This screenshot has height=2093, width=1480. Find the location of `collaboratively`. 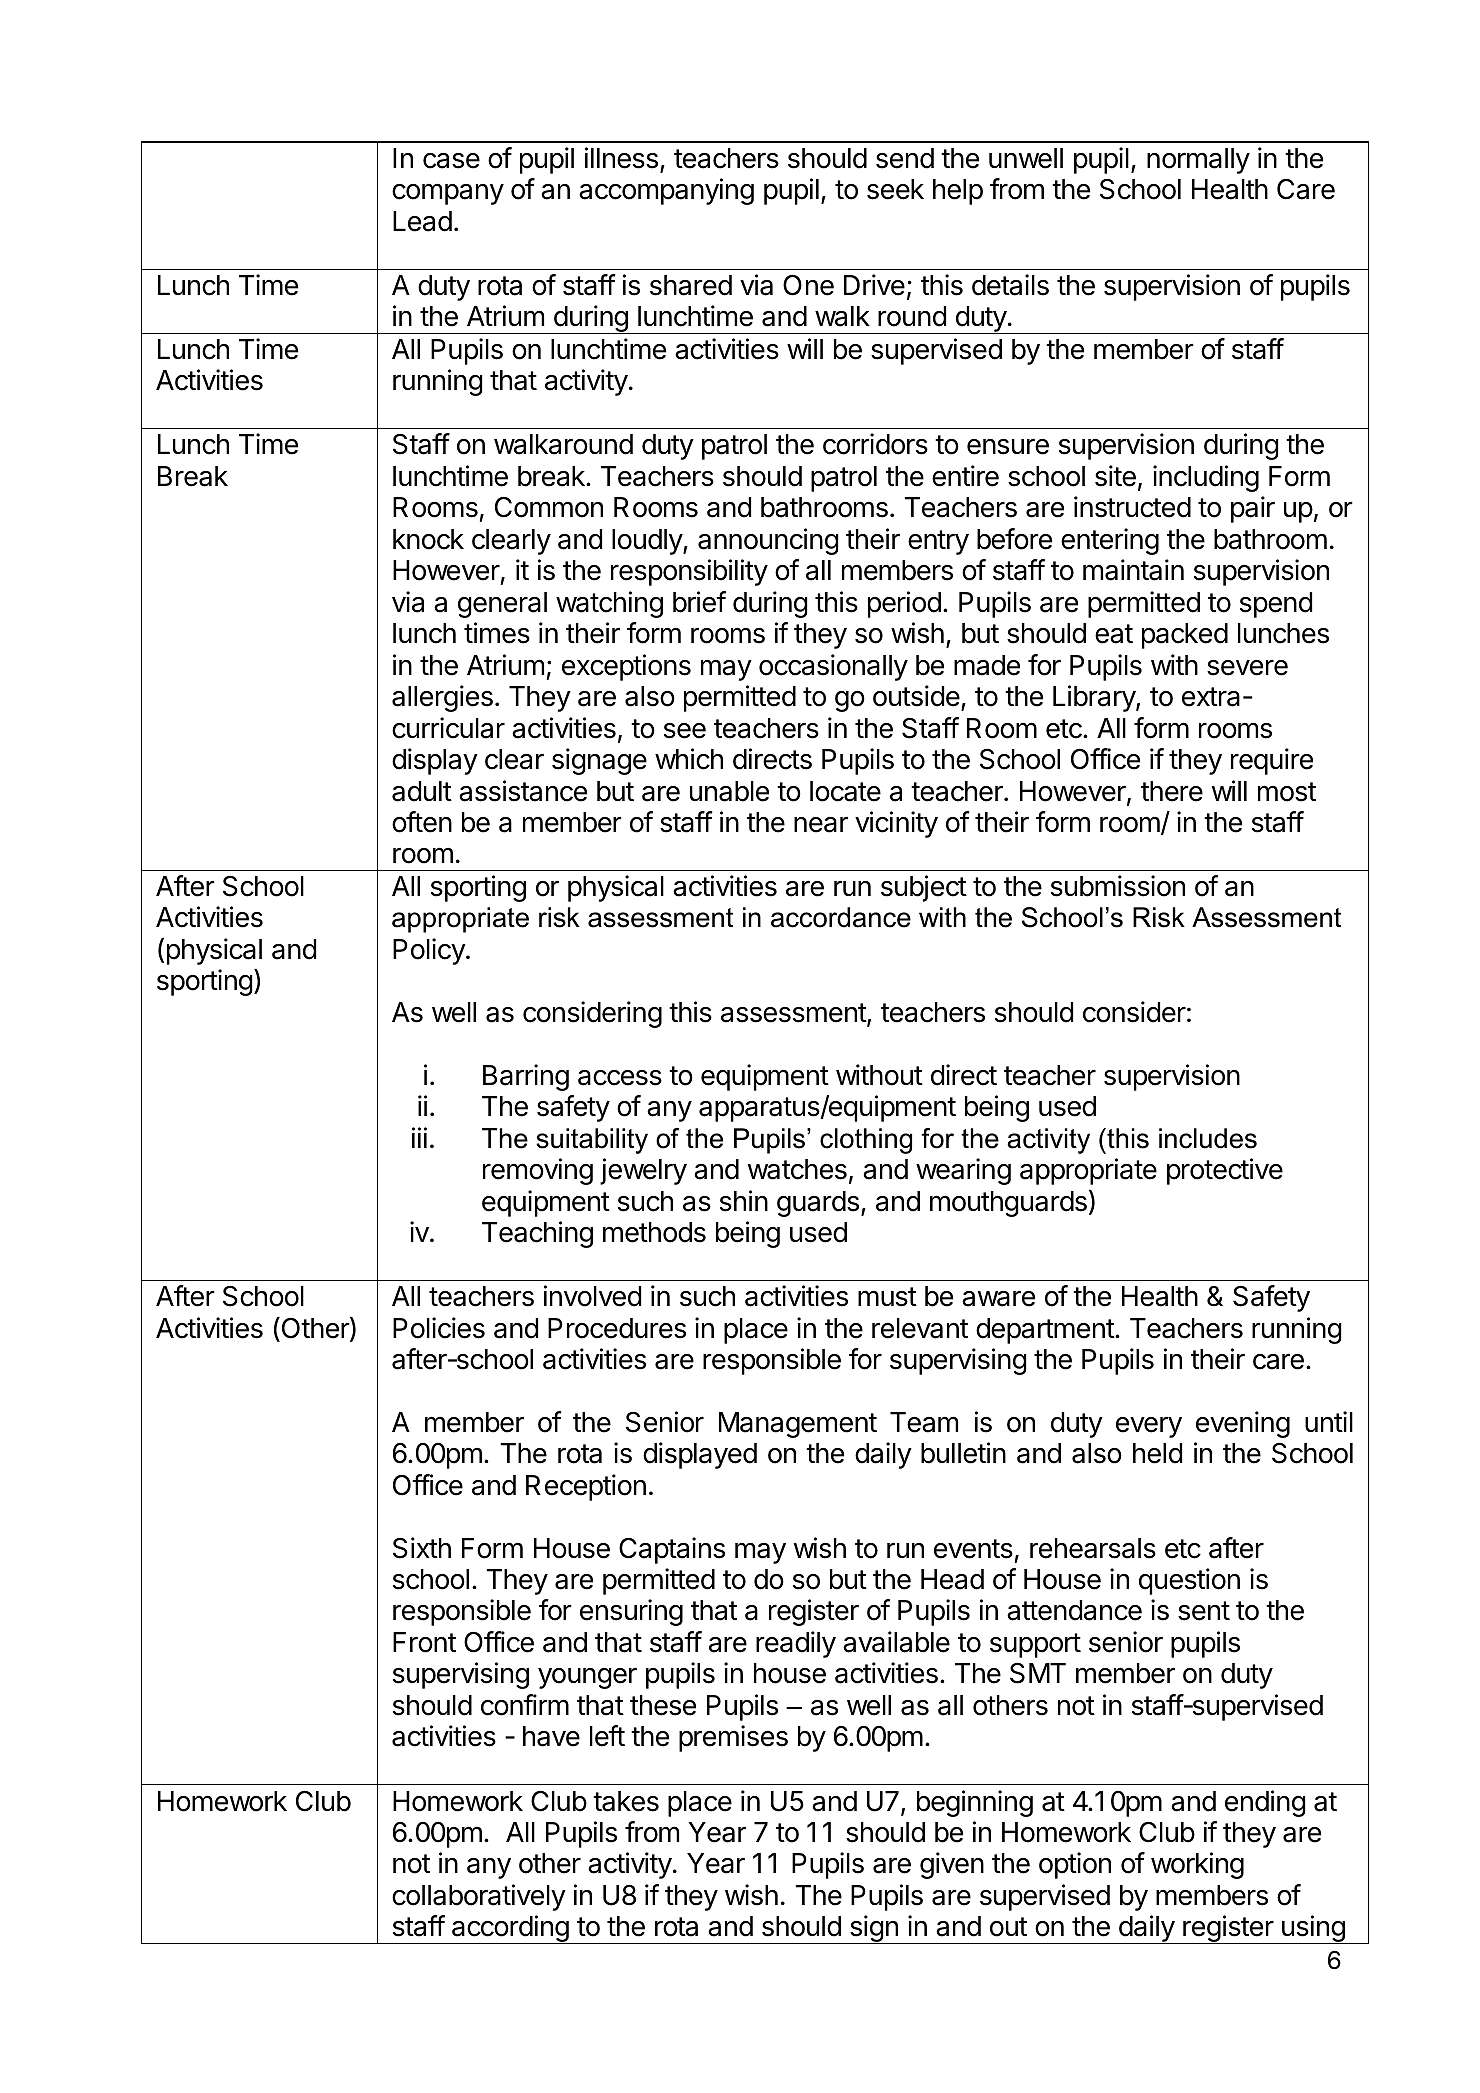

collaboratively is located at coordinates (479, 1897).
